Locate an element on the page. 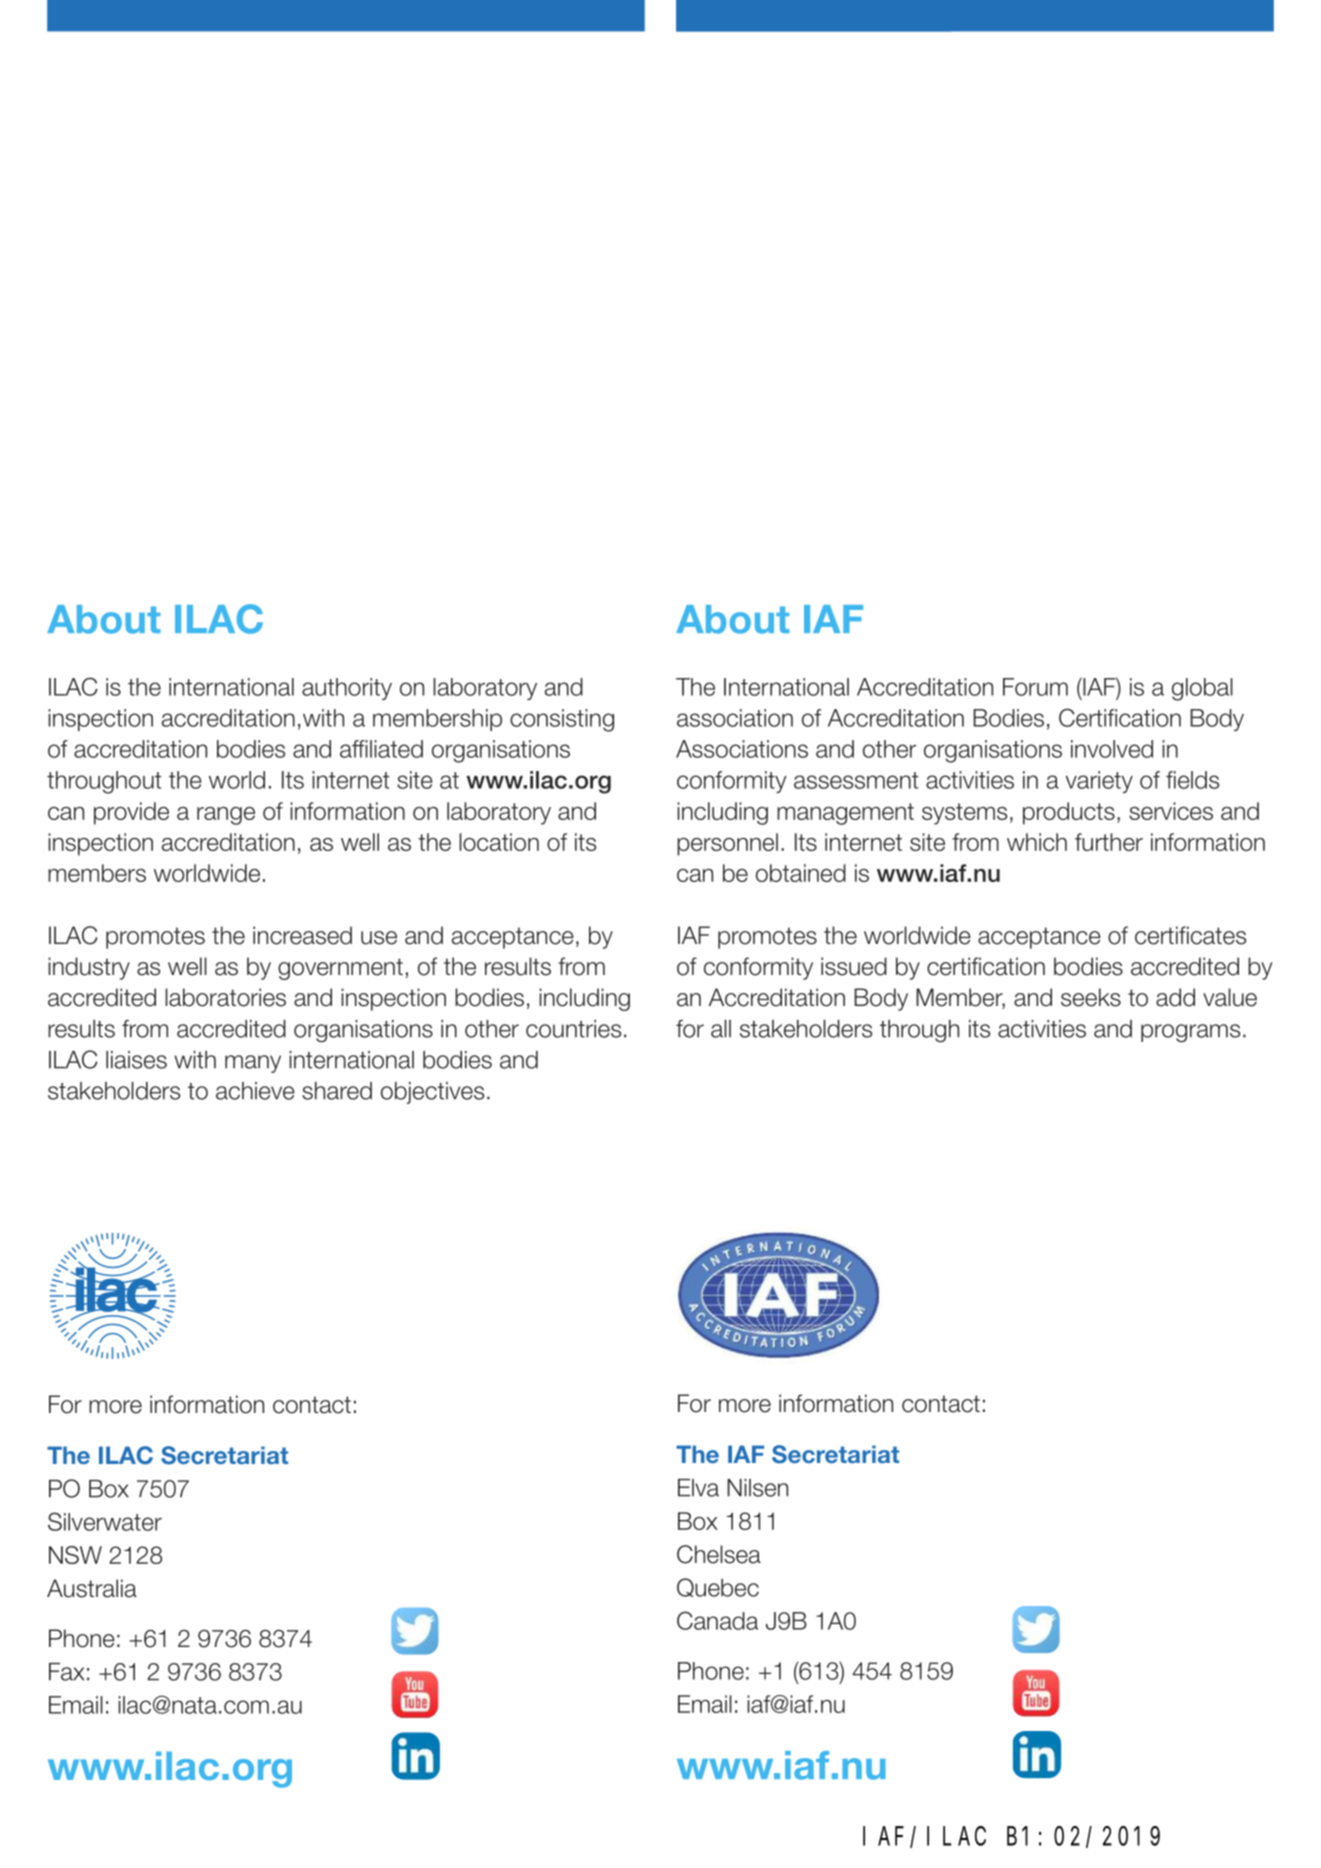  NSW is located at coordinates (75, 1555).
